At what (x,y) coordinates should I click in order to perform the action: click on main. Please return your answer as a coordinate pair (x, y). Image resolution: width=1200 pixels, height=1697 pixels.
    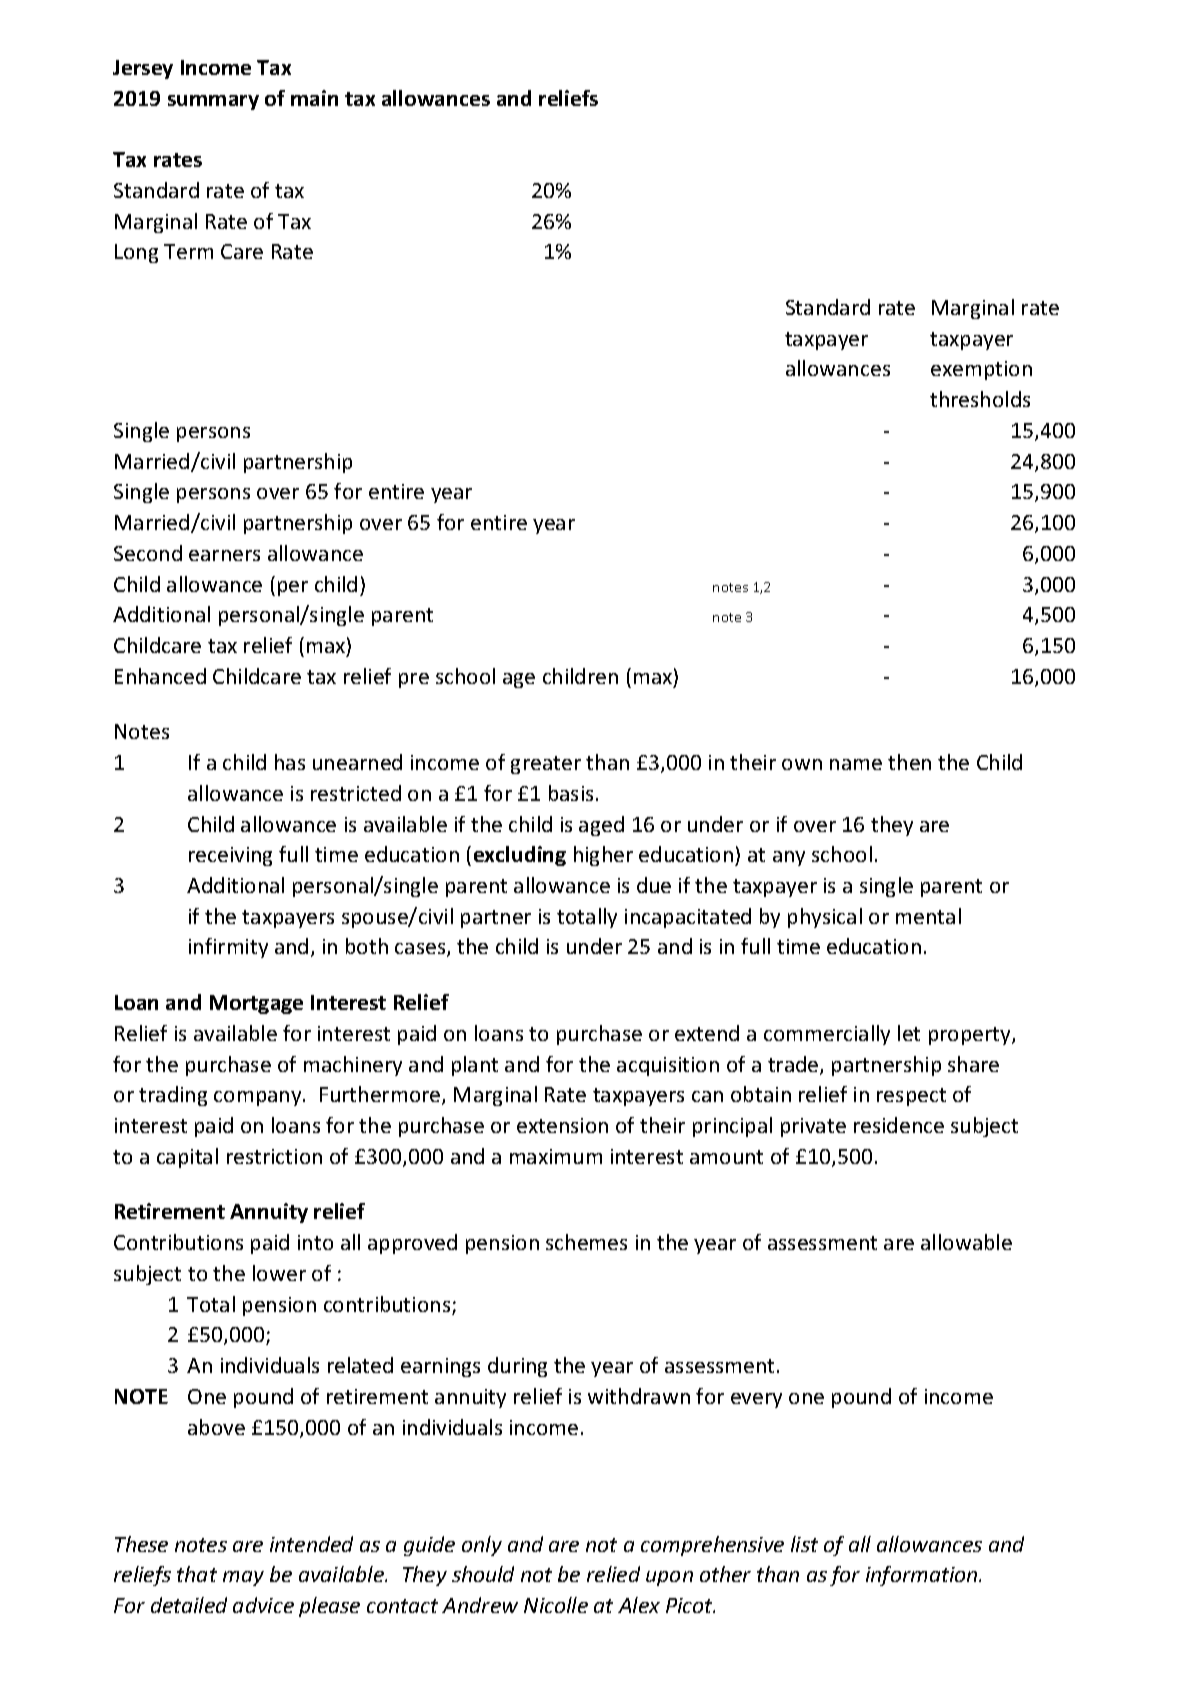
    Looking at the image, I should click on (314, 98).
